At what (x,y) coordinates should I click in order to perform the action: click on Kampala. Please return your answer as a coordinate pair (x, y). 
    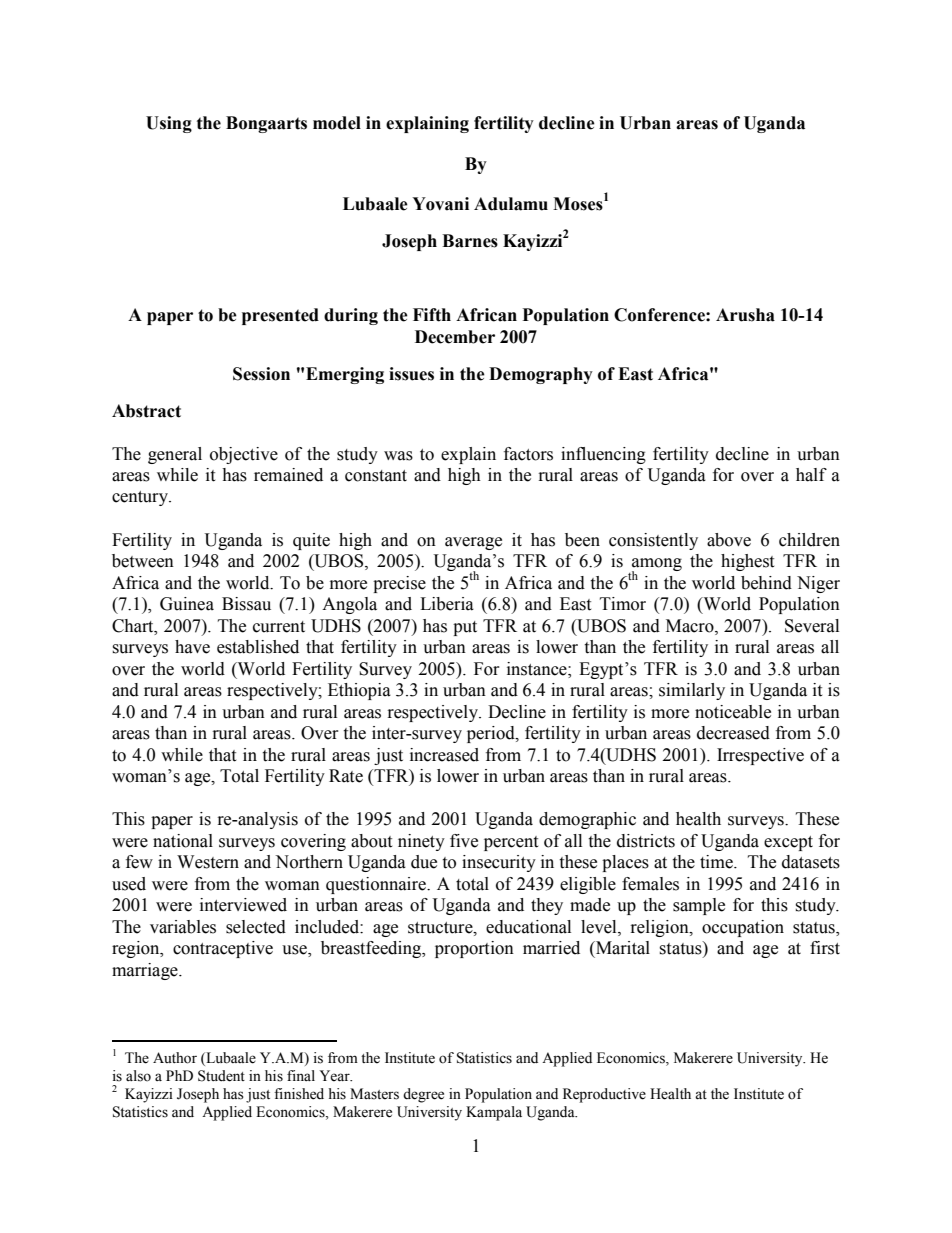
    Looking at the image, I should click on (494, 1113).
